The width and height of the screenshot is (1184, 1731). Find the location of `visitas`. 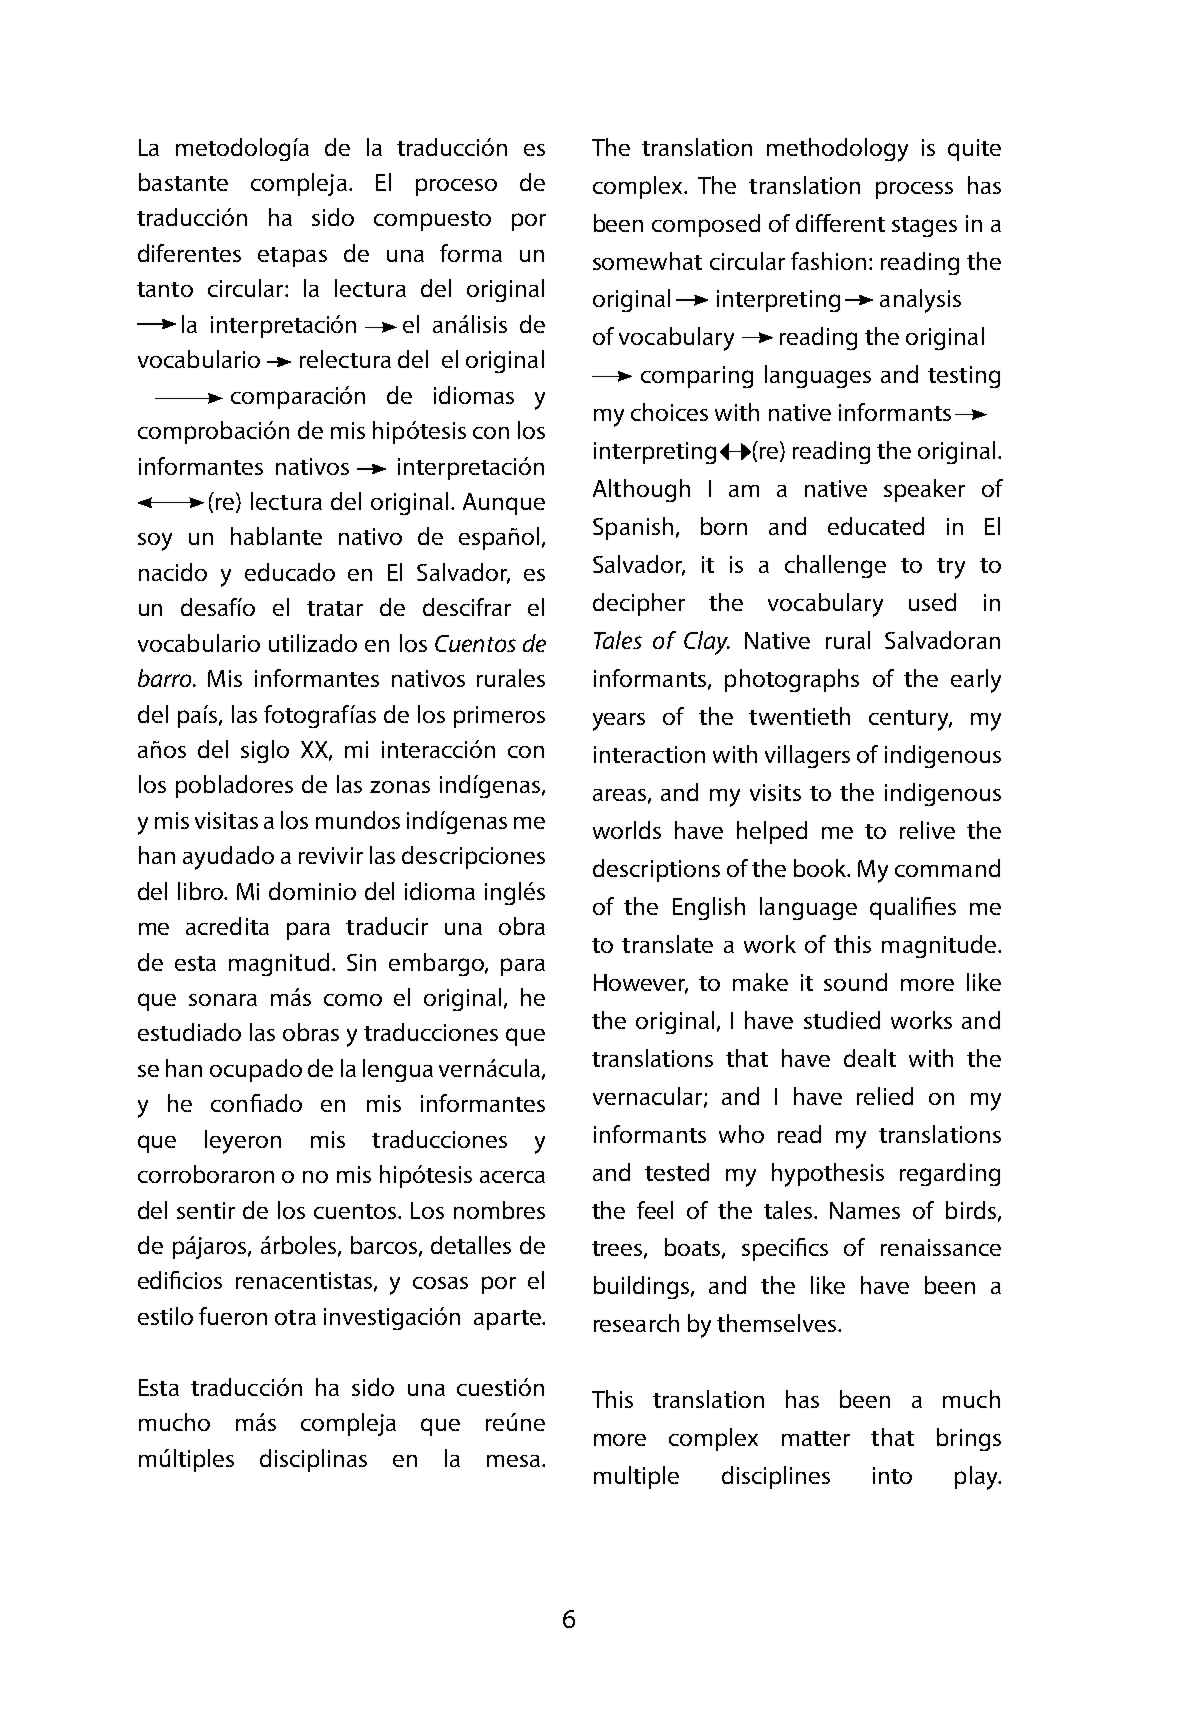

visitas is located at coordinates (226, 820).
